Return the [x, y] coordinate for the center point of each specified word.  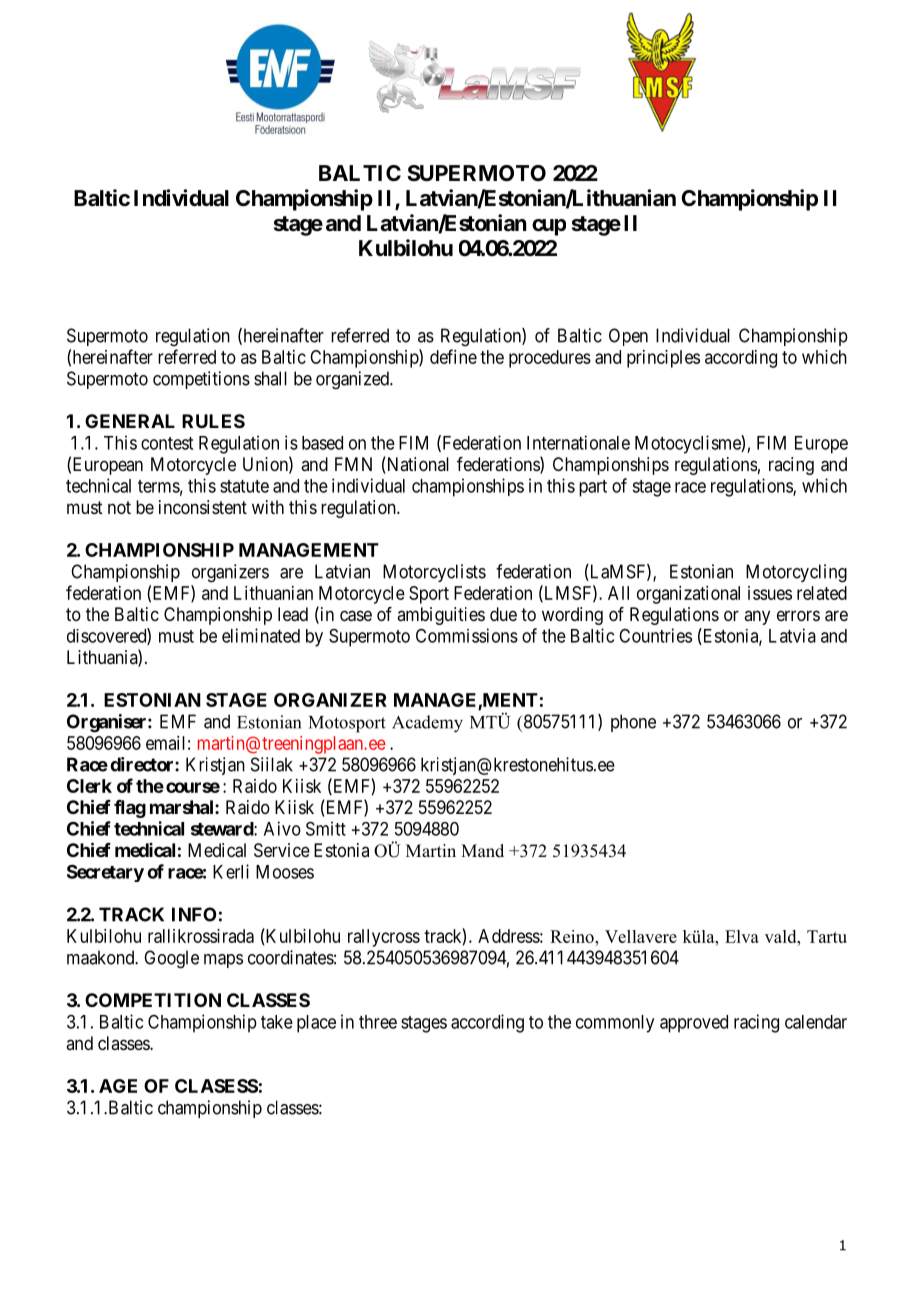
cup [549, 227]
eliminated [261, 635]
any [757, 617]
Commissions [467, 635]
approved [694, 1024]
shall [270, 378]
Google [171, 959]
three [378, 1022]
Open [628, 337]
